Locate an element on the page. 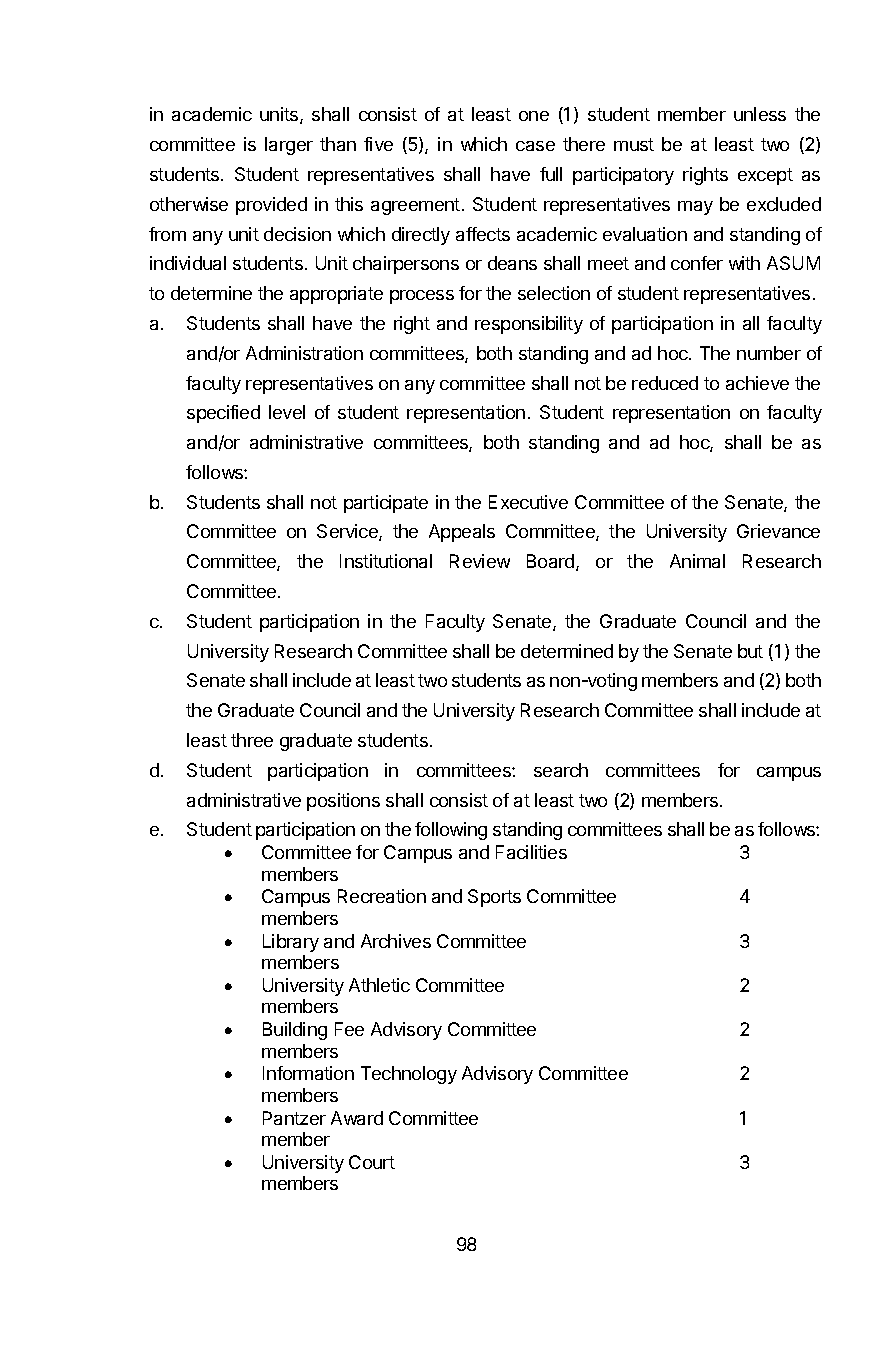 Image resolution: width=896 pixels, height=1345 pixels. three is located at coordinates (252, 740).
